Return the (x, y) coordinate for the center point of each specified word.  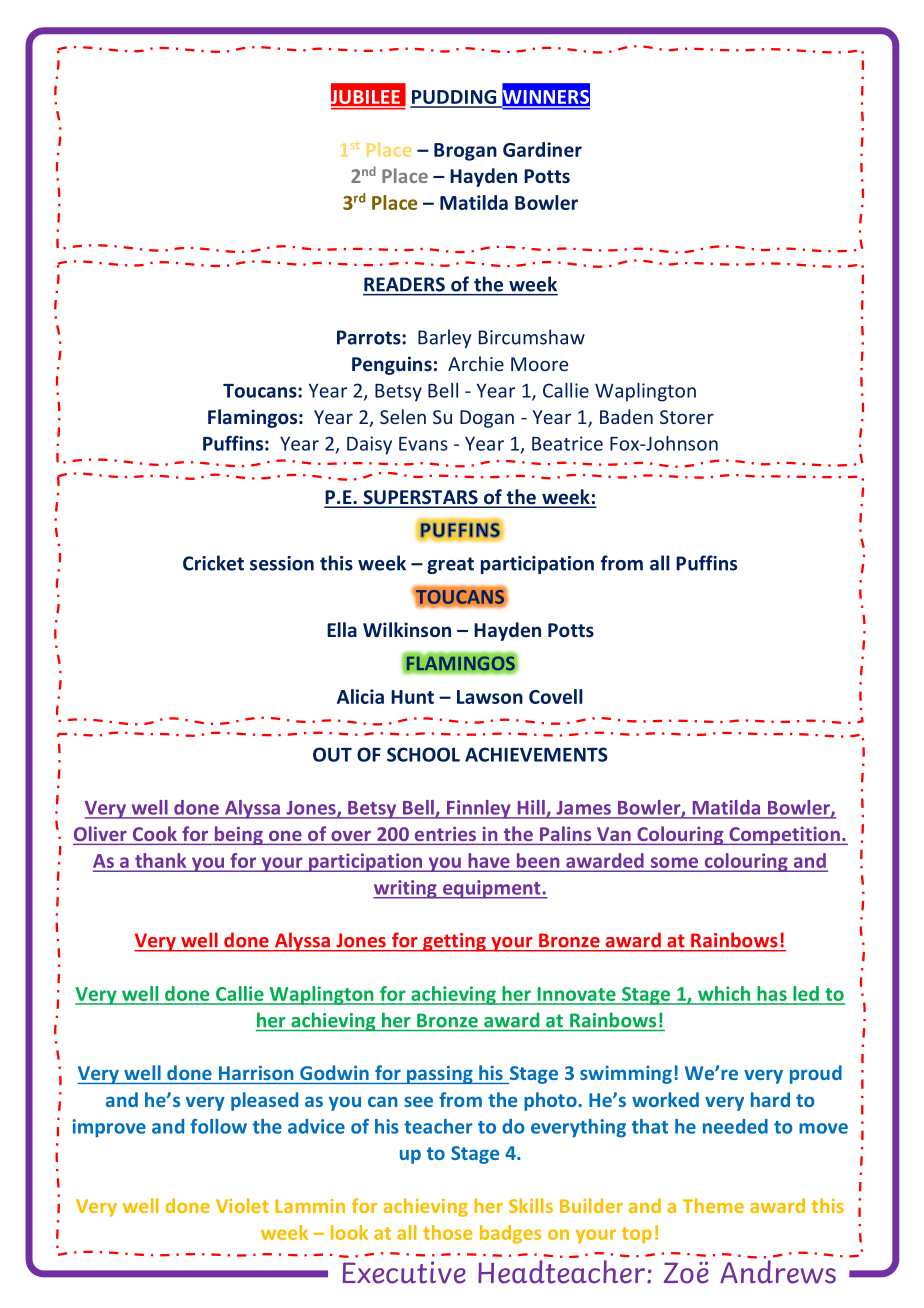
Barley (445, 338)
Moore (539, 364)
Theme (713, 1205)
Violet (242, 1205)
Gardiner (542, 149)
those (448, 1232)
